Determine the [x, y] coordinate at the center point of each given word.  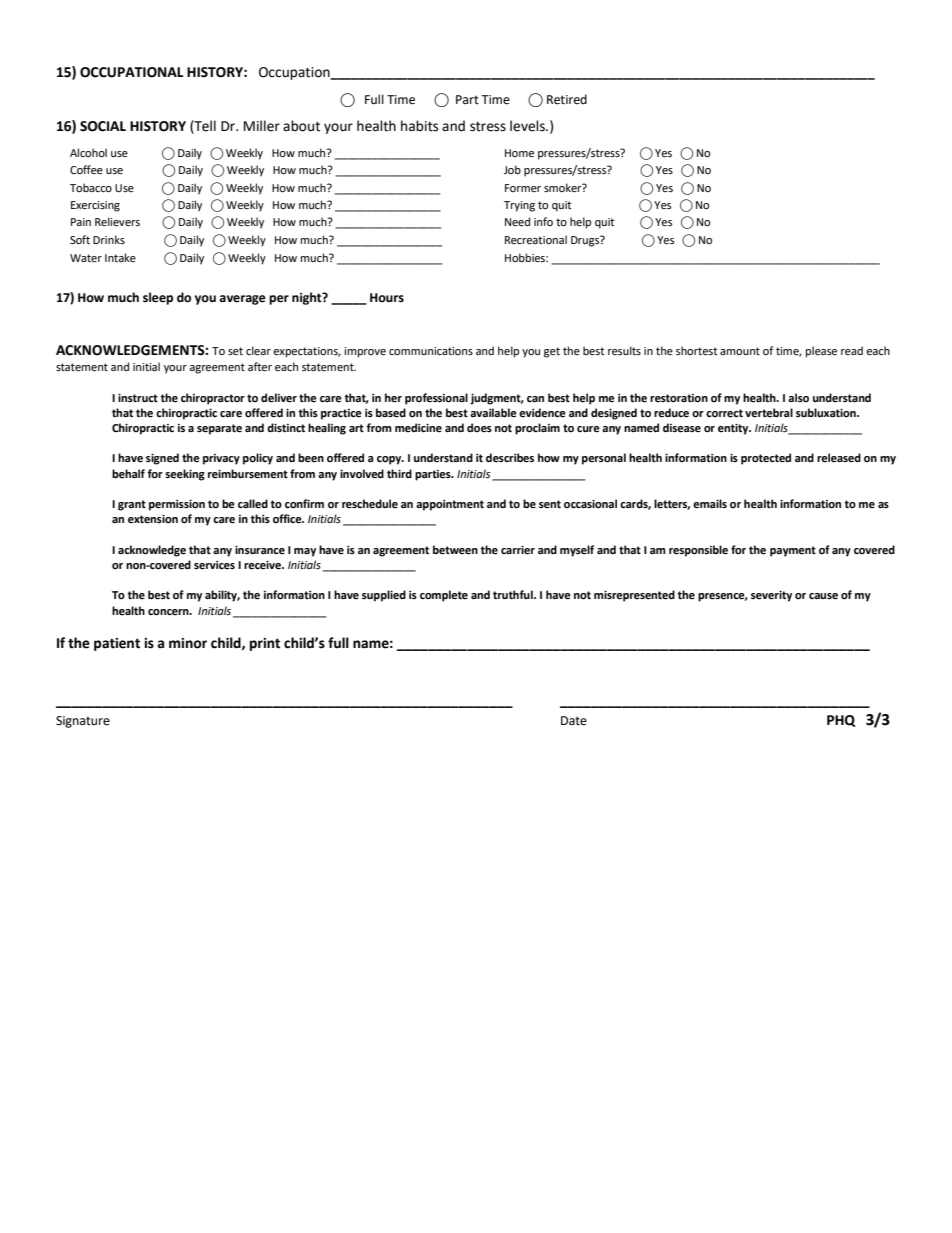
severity [771, 596]
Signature [83, 722]
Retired [567, 99]
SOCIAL [103, 126]
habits [419, 126]
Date [574, 721]
